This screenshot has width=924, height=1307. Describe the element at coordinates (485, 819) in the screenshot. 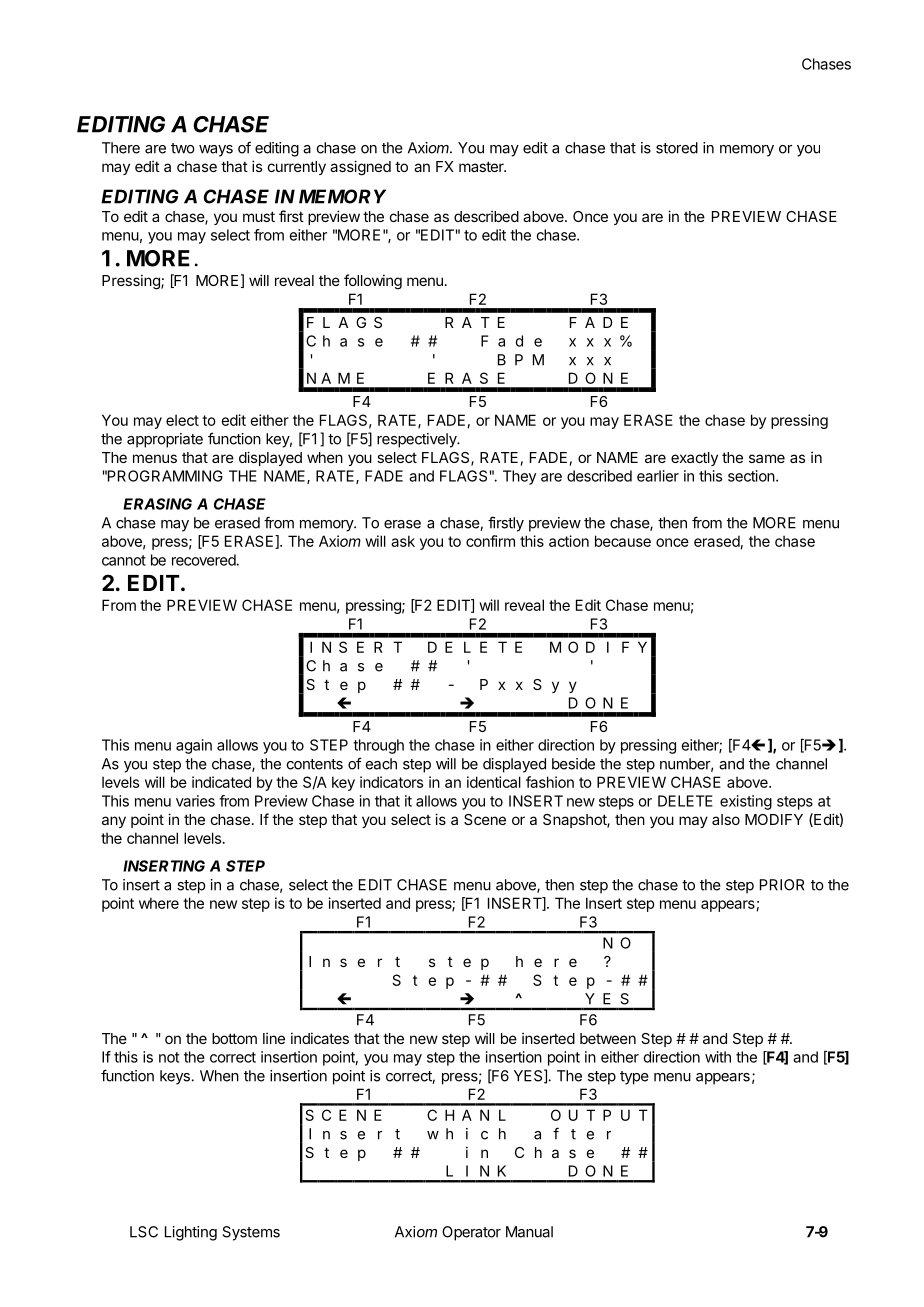

I see `Scene` at that location.
